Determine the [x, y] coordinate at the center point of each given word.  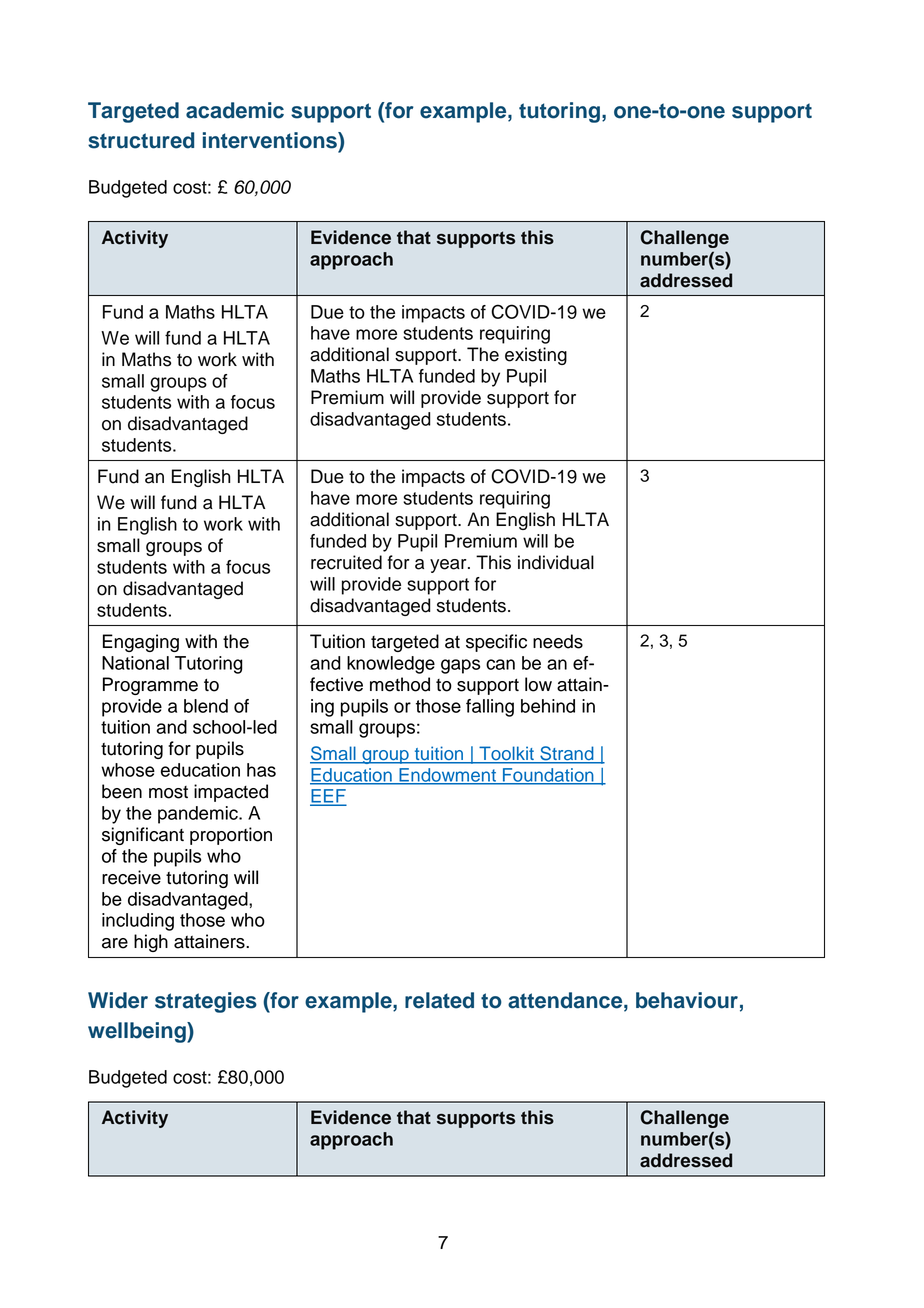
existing [536, 356]
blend [206, 706]
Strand [567, 754]
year [449, 566]
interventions [271, 140]
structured [141, 140]
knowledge [391, 665]
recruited [346, 562]
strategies [206, 1002]
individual [556, 562]
